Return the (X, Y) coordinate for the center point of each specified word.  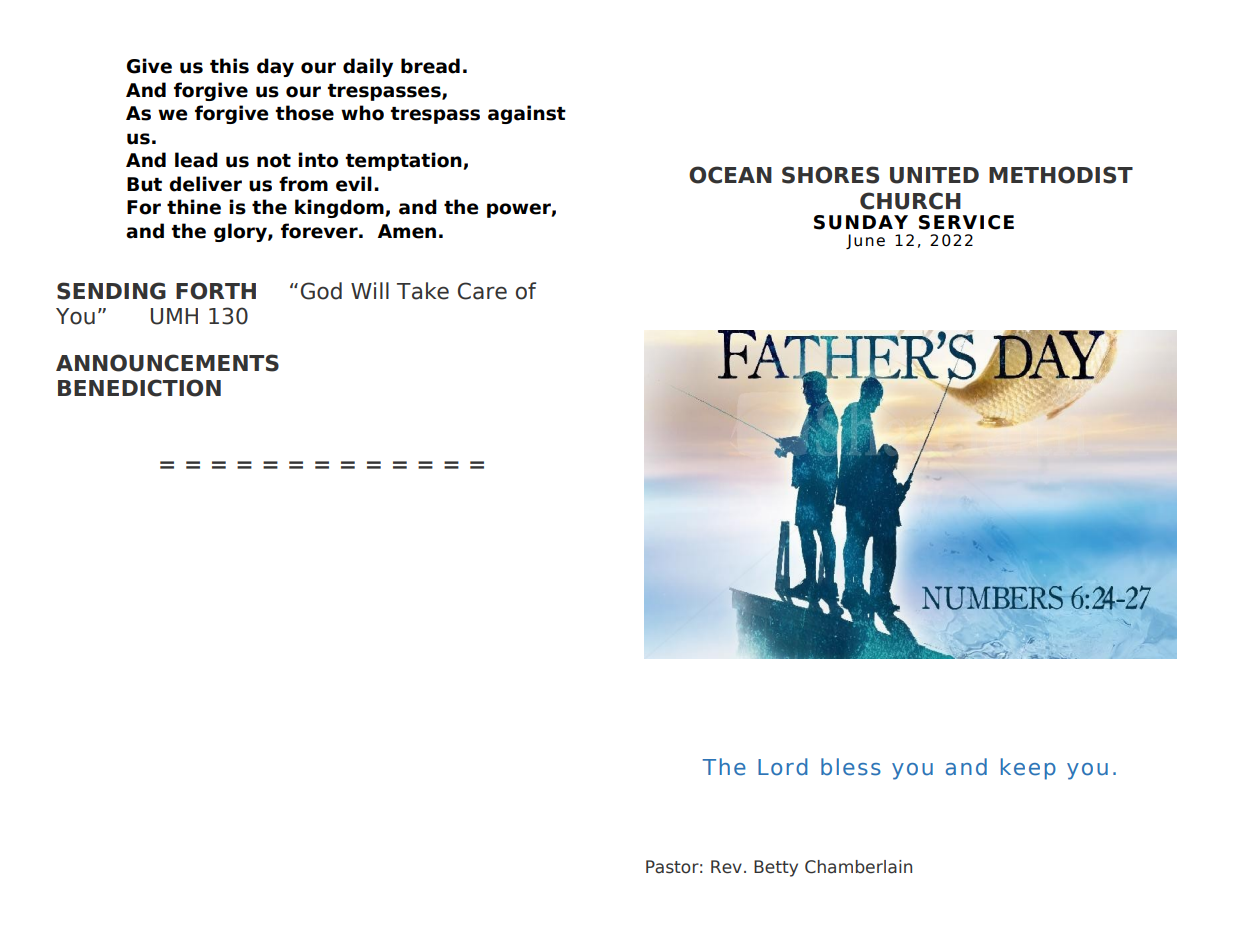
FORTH (216, 291)
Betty (776, 868)
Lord (783, 767)
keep (1028, 769)
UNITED (934, 175)
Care (482, 291)
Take (423, 291)
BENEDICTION (139, 388)
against (527, 114)
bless (851, 767)
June (865, 241)
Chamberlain (858, 867)
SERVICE (966, 222)
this (229, 66)
